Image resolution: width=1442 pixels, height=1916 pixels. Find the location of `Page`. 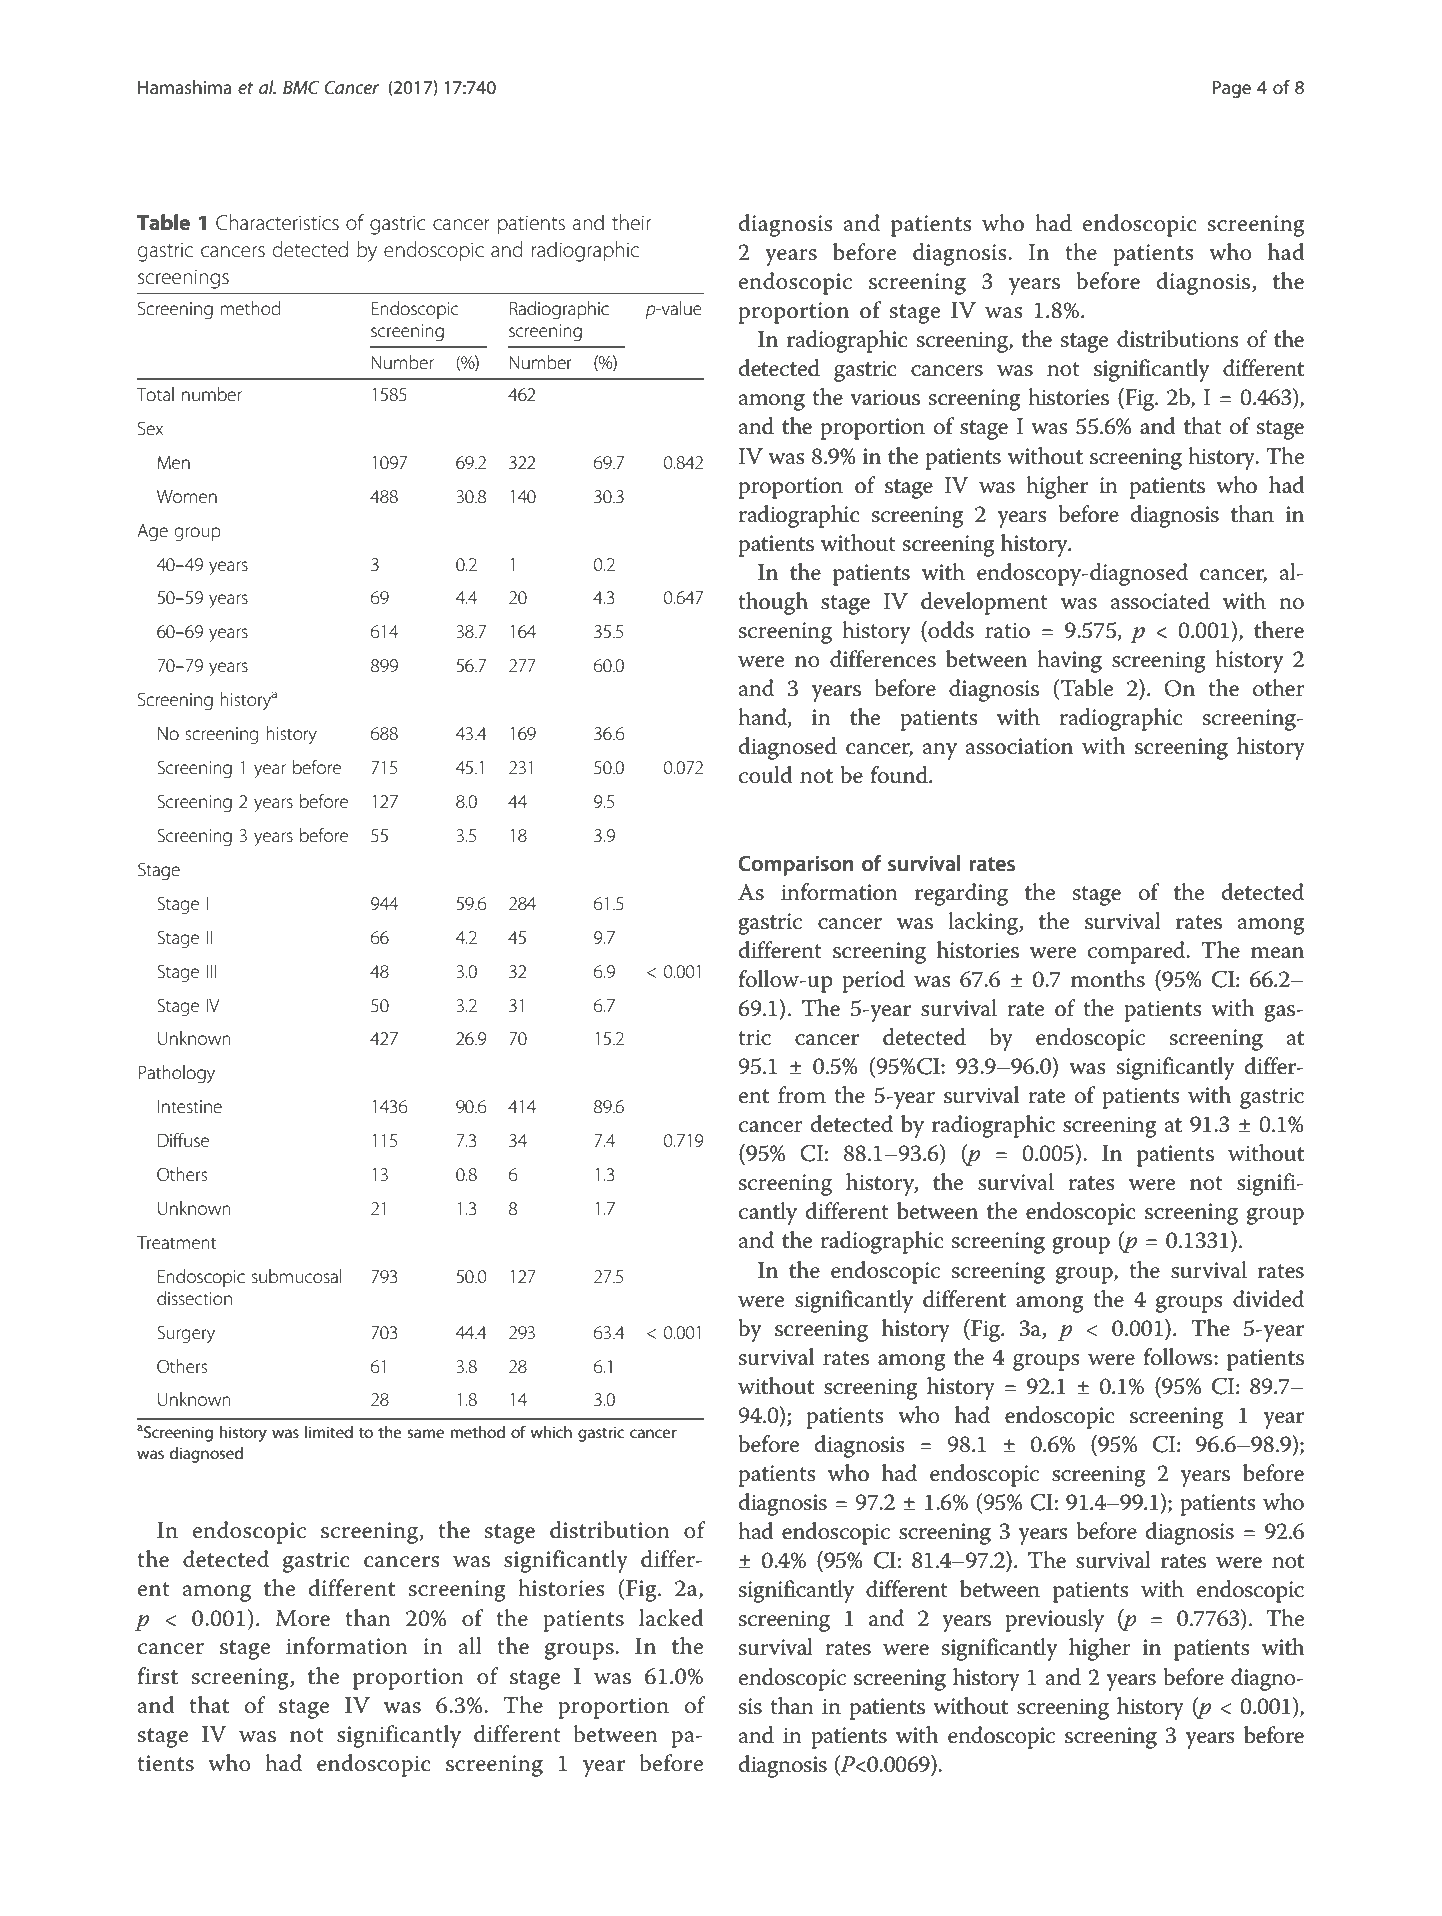

Page is located at coordinates (1231, 89).
